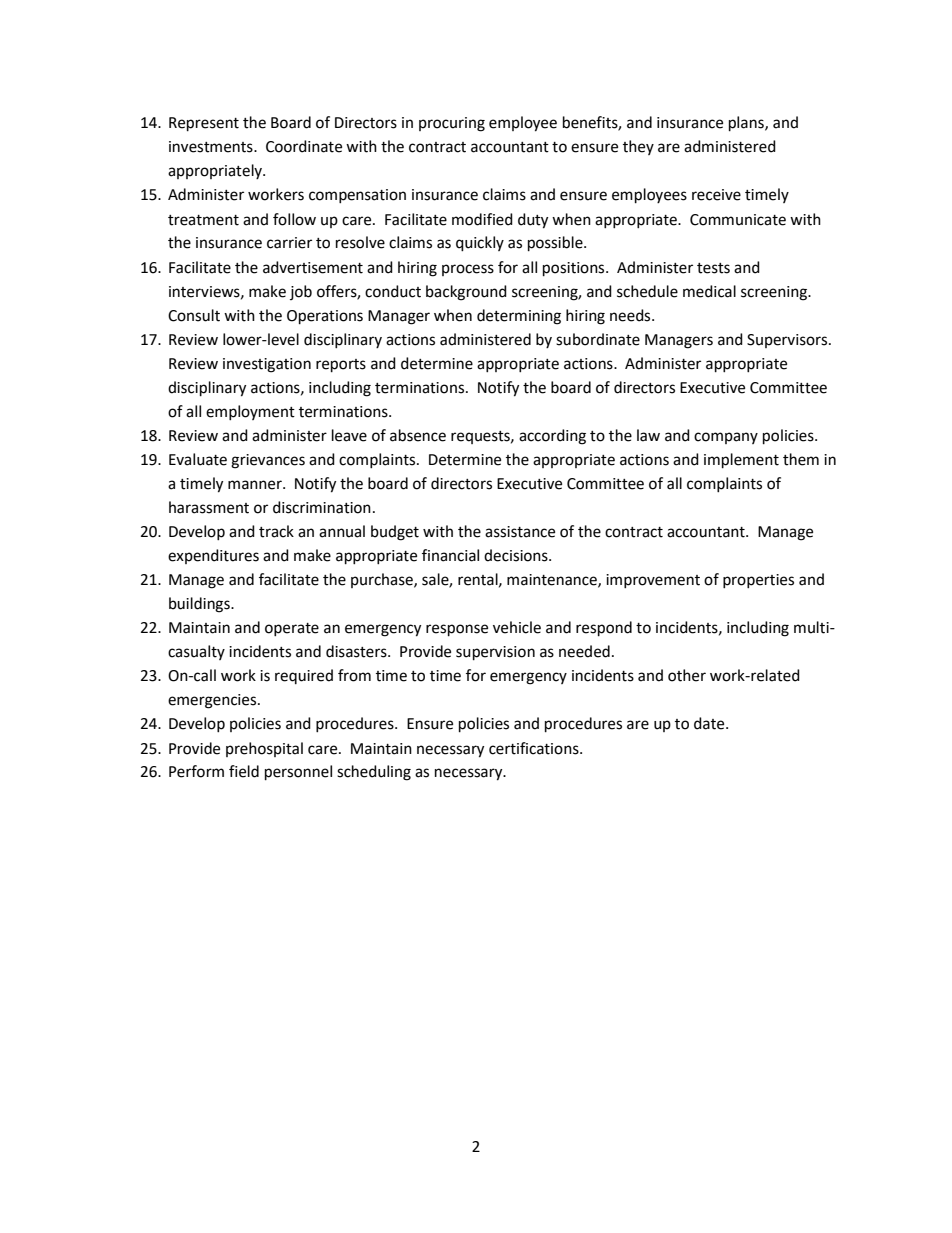  Describe the element at coordinates (468, 270) in the document. I see `process` at that location.
